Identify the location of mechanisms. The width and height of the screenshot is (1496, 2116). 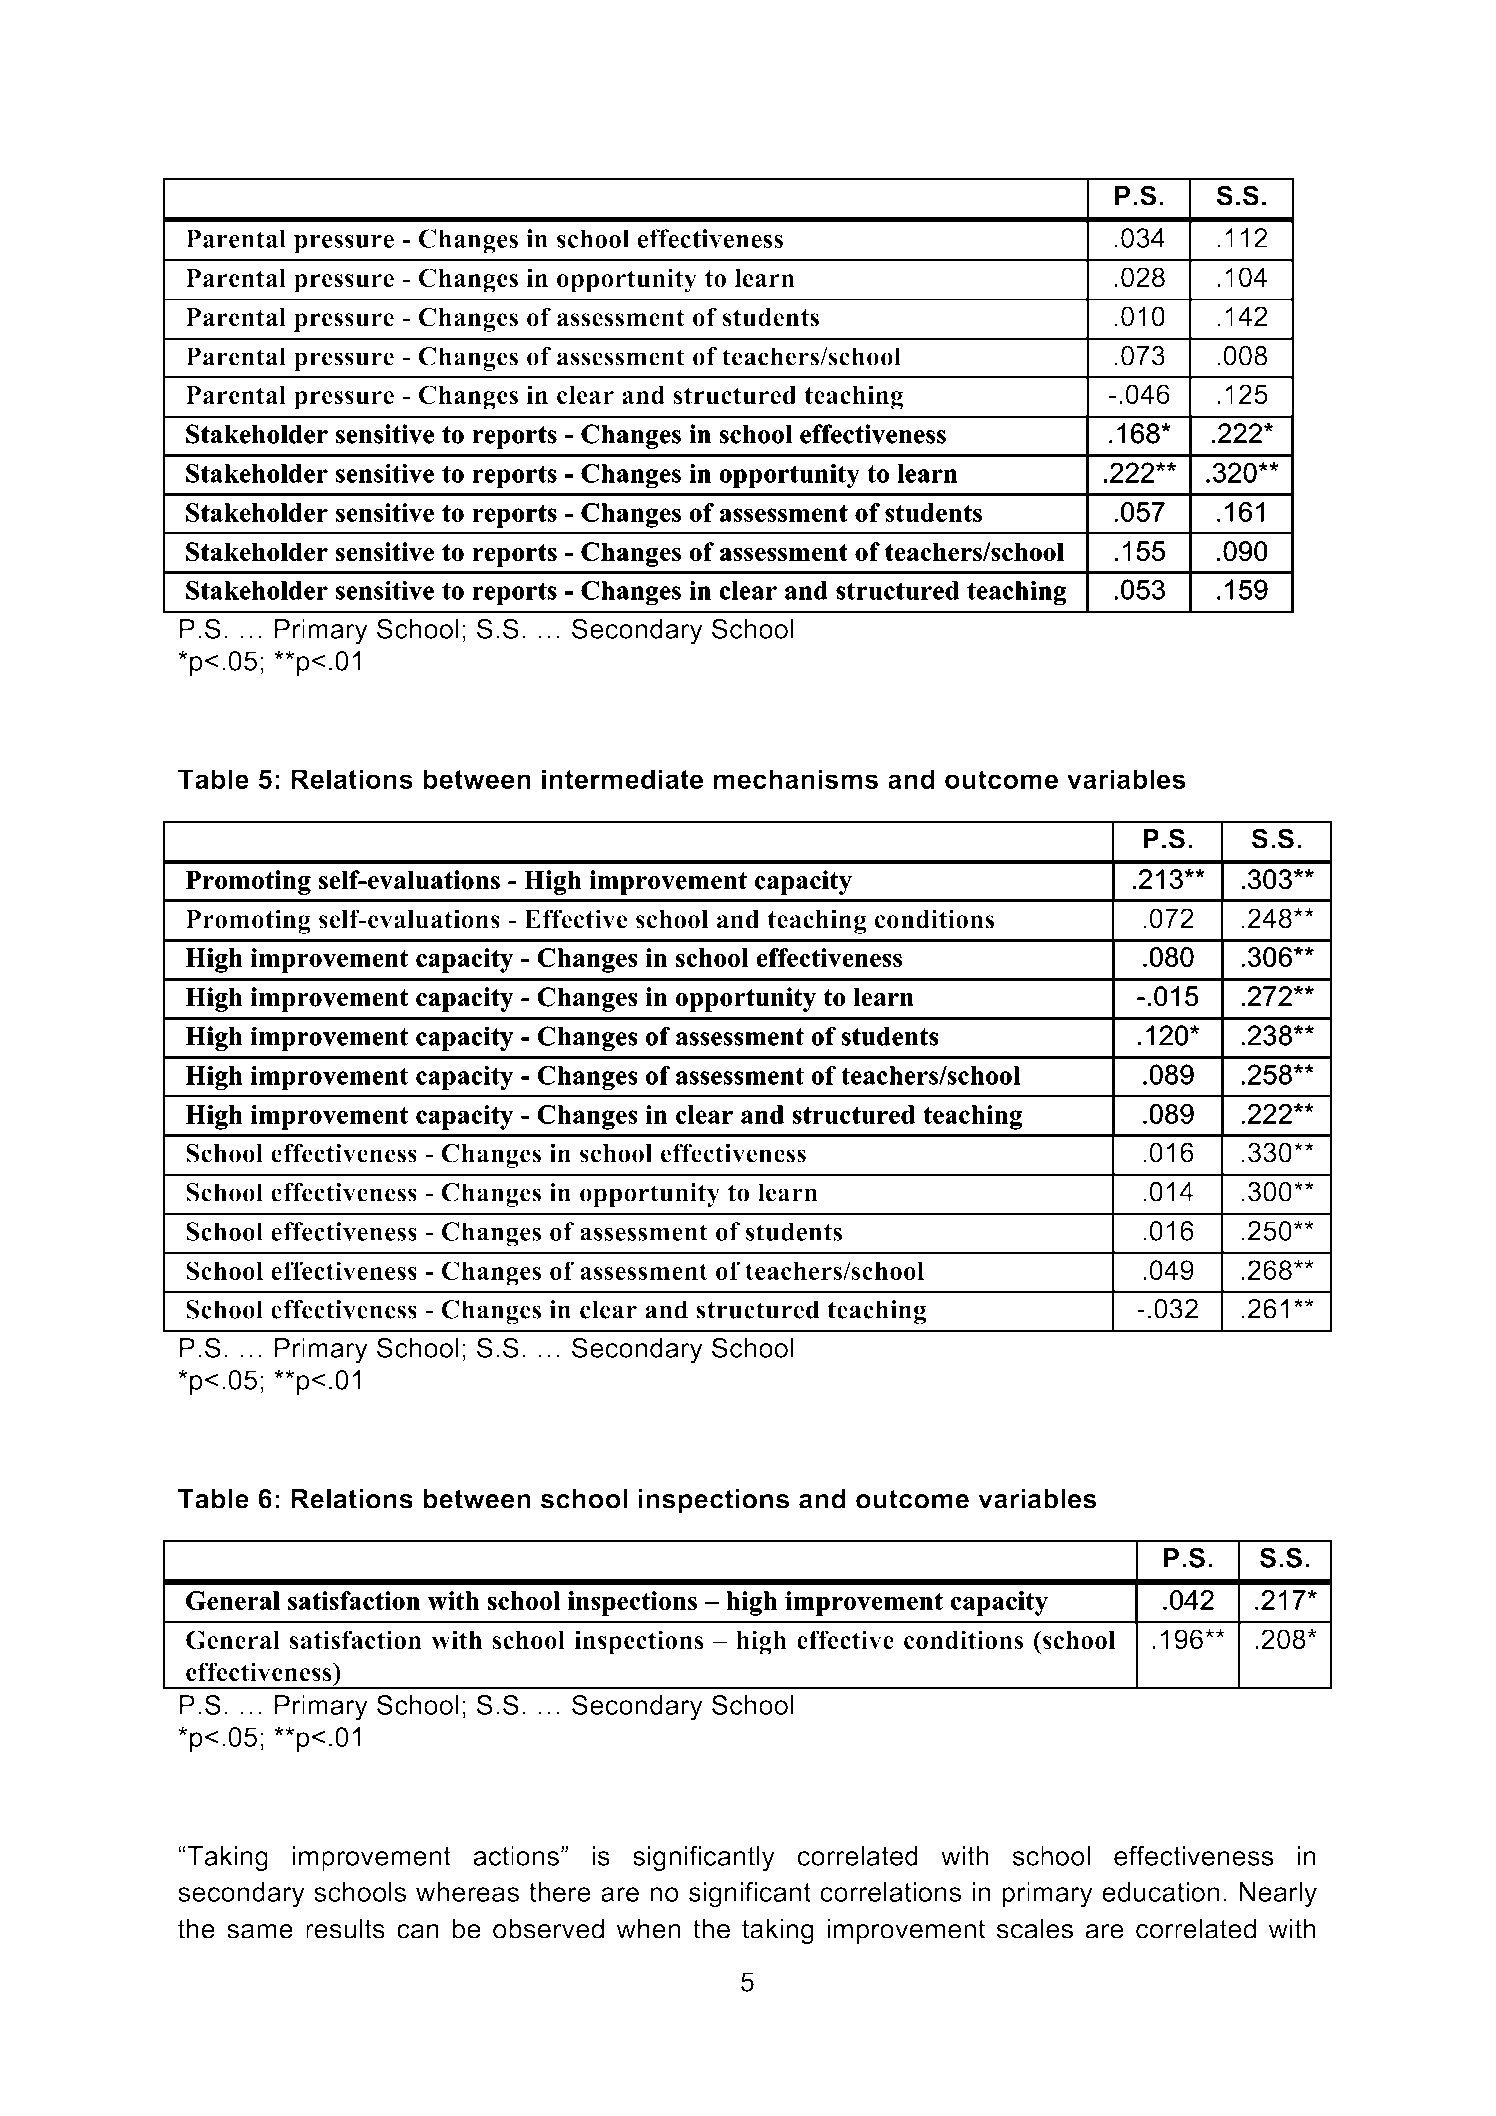
(796, 779).
